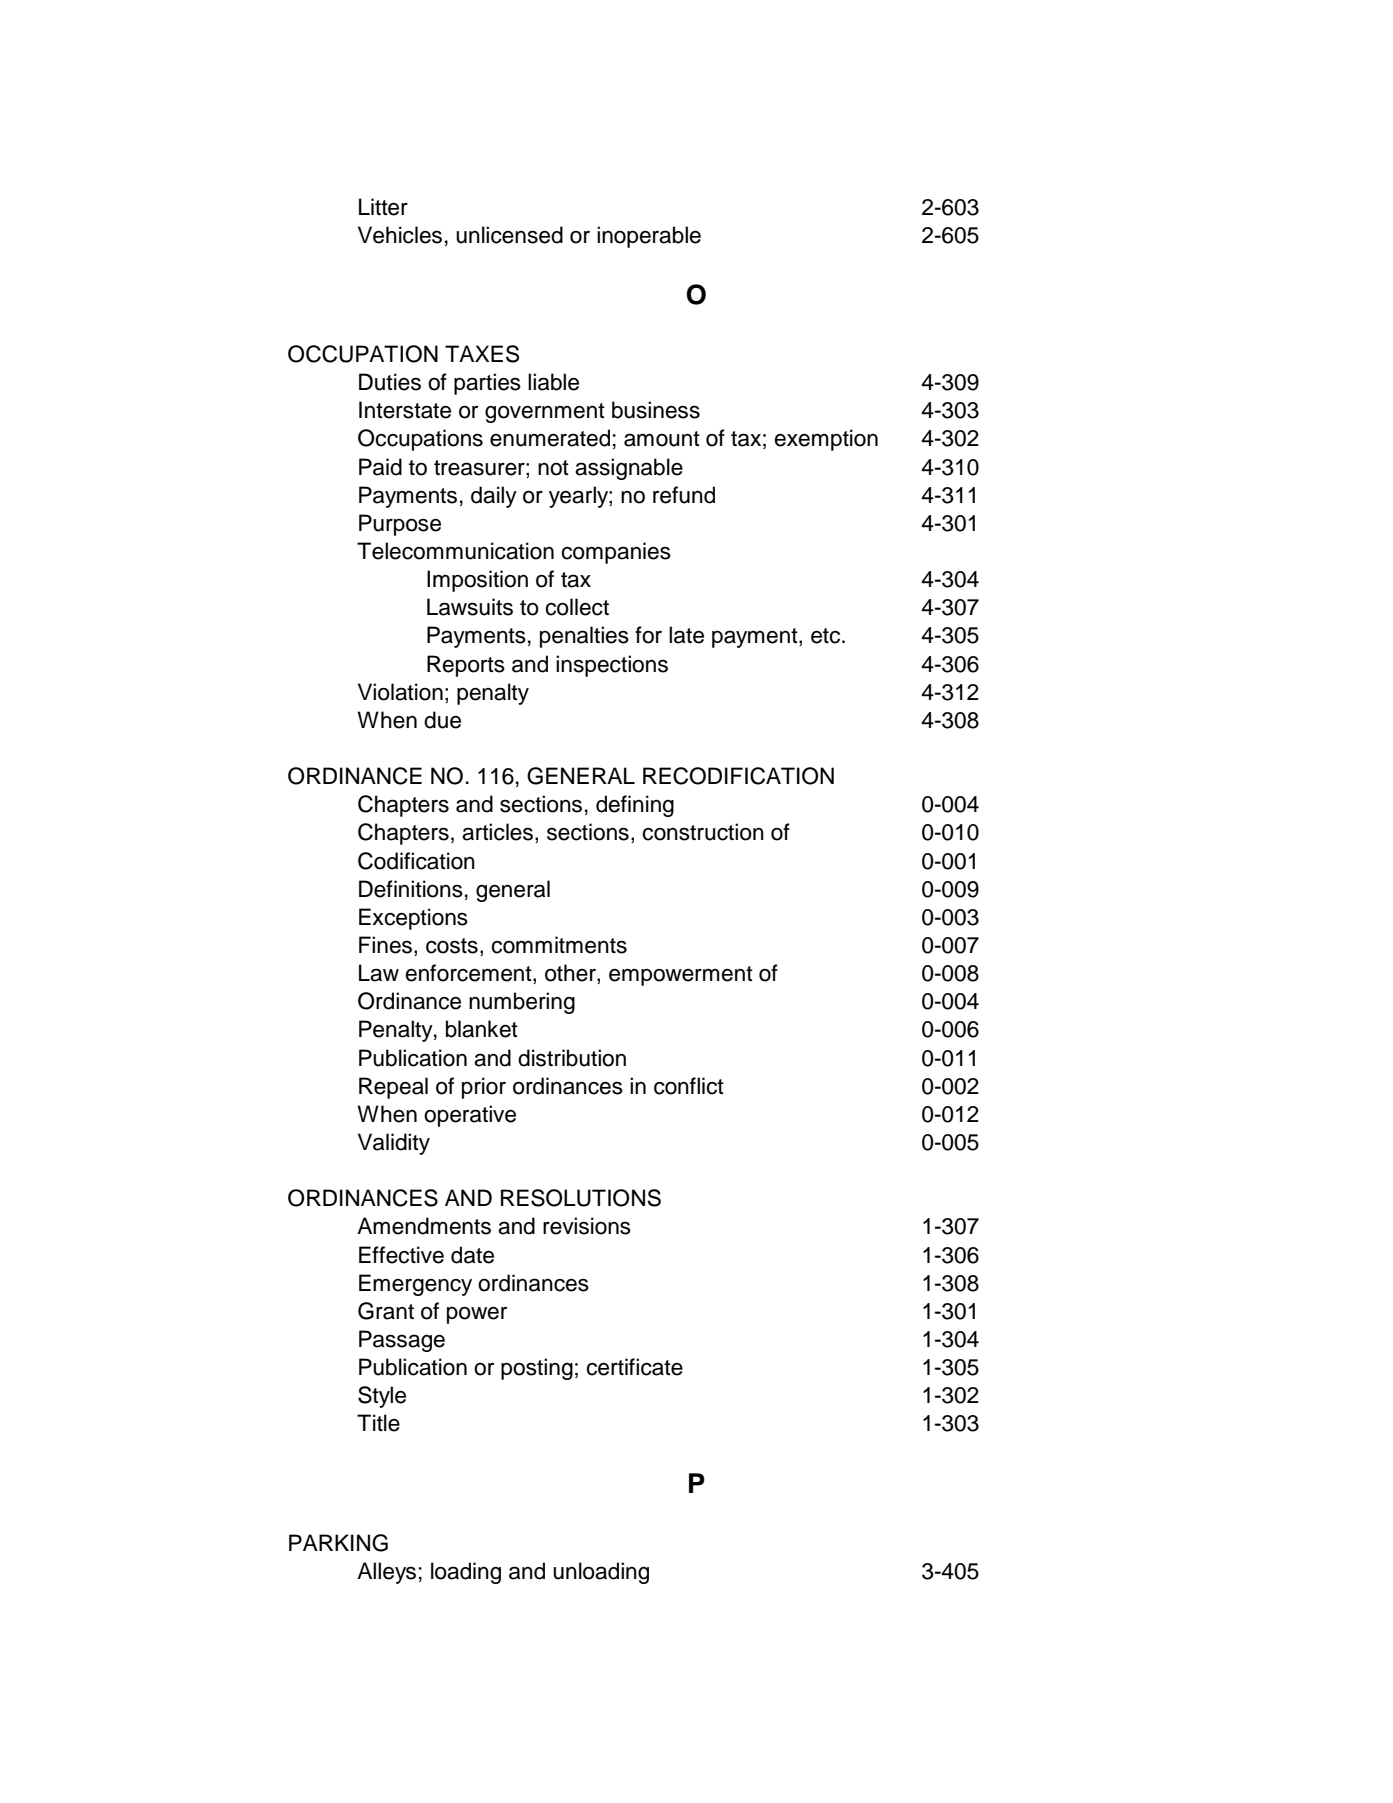 This page has height=1803, width=1393. Describe the element at coordinates (827, 636) in the page. I see `etc` at that location.
